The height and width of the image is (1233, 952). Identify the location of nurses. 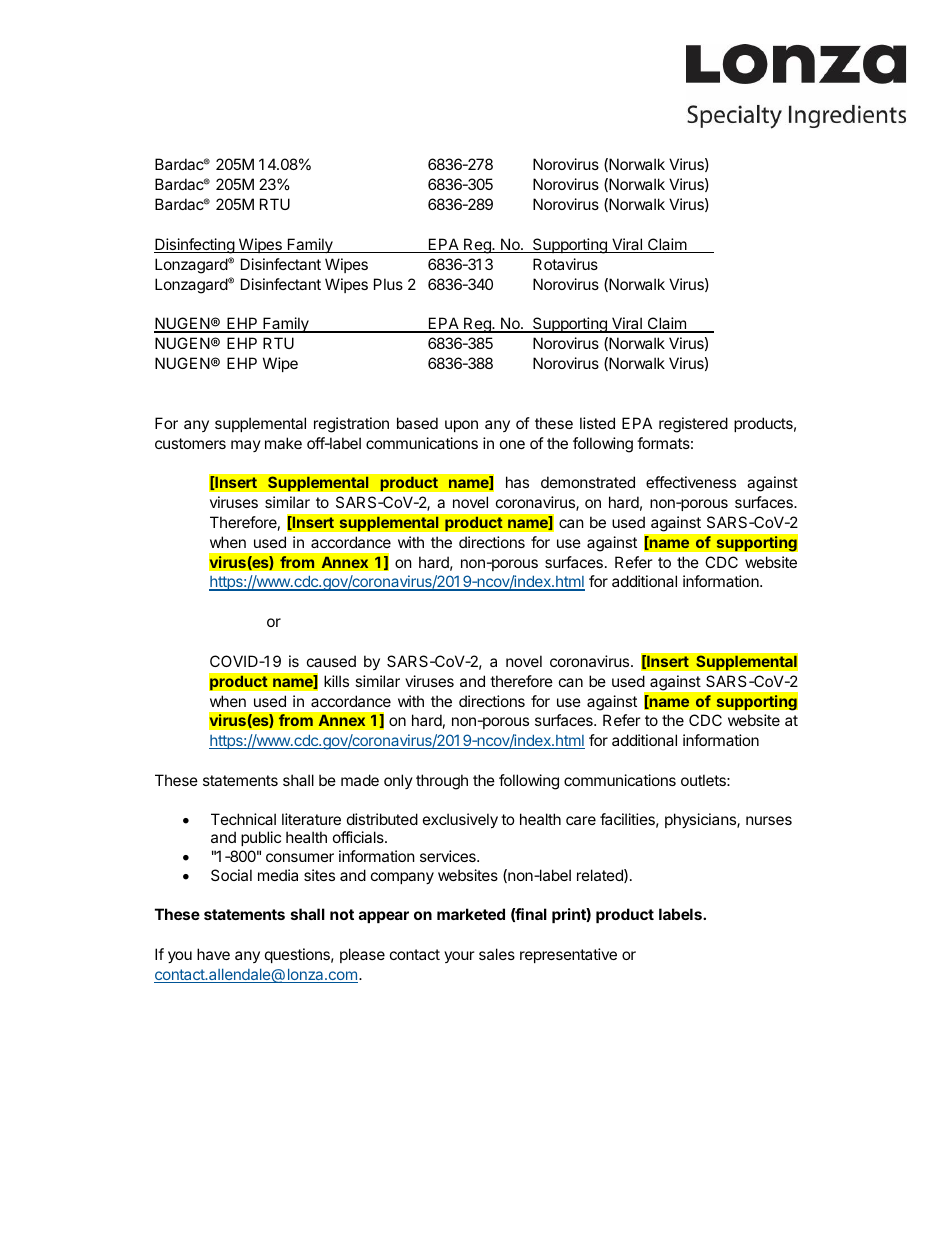
(769, 820).
